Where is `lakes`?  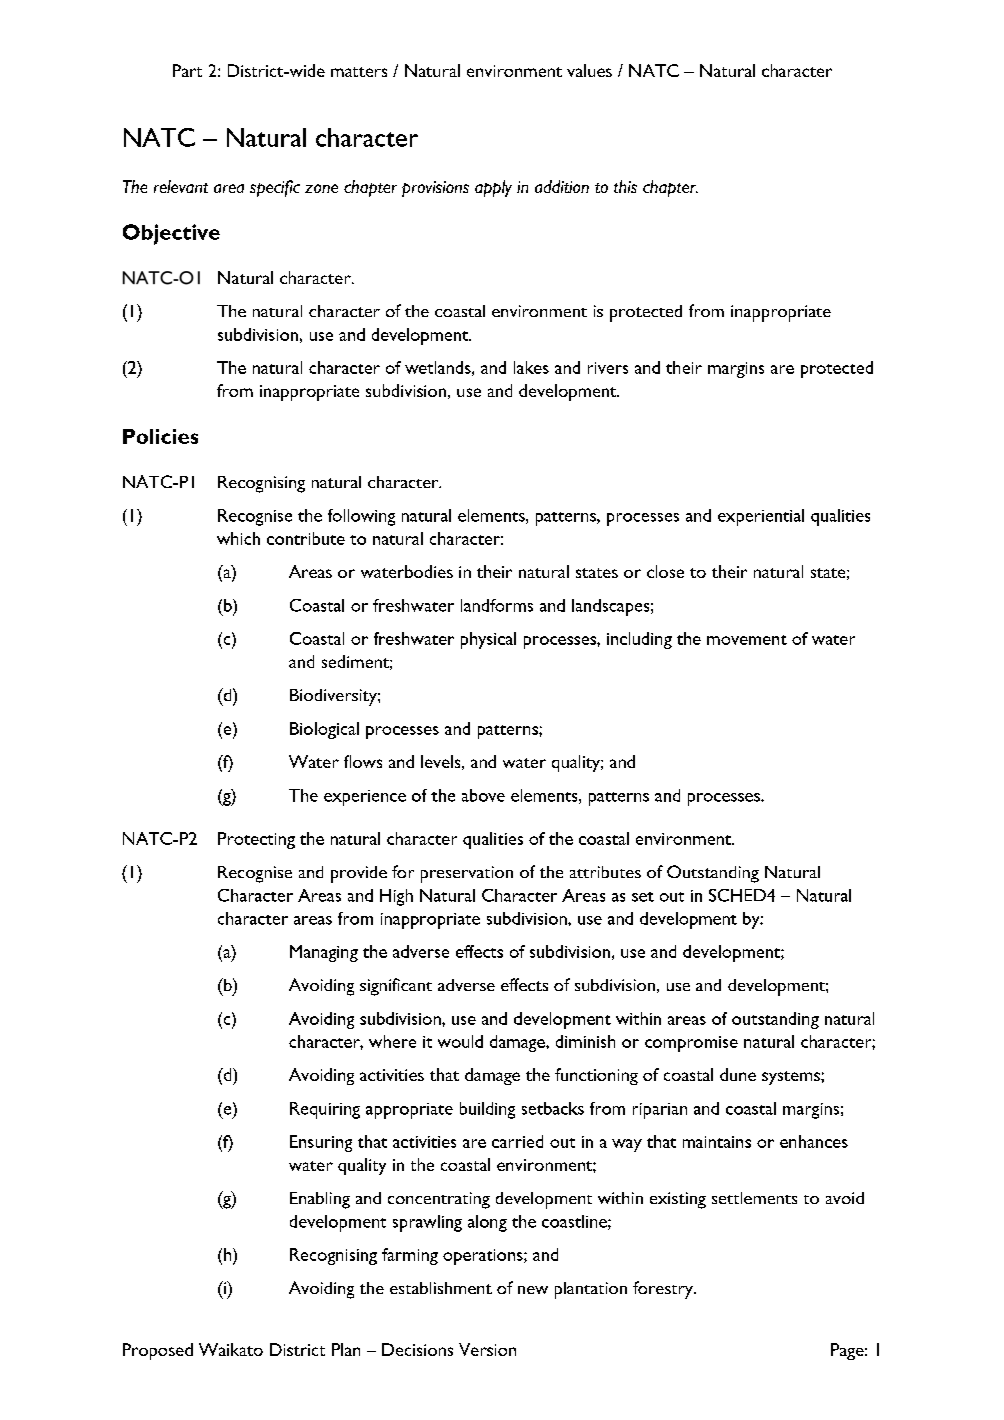
lakes is located at coordinates (531, 367).
